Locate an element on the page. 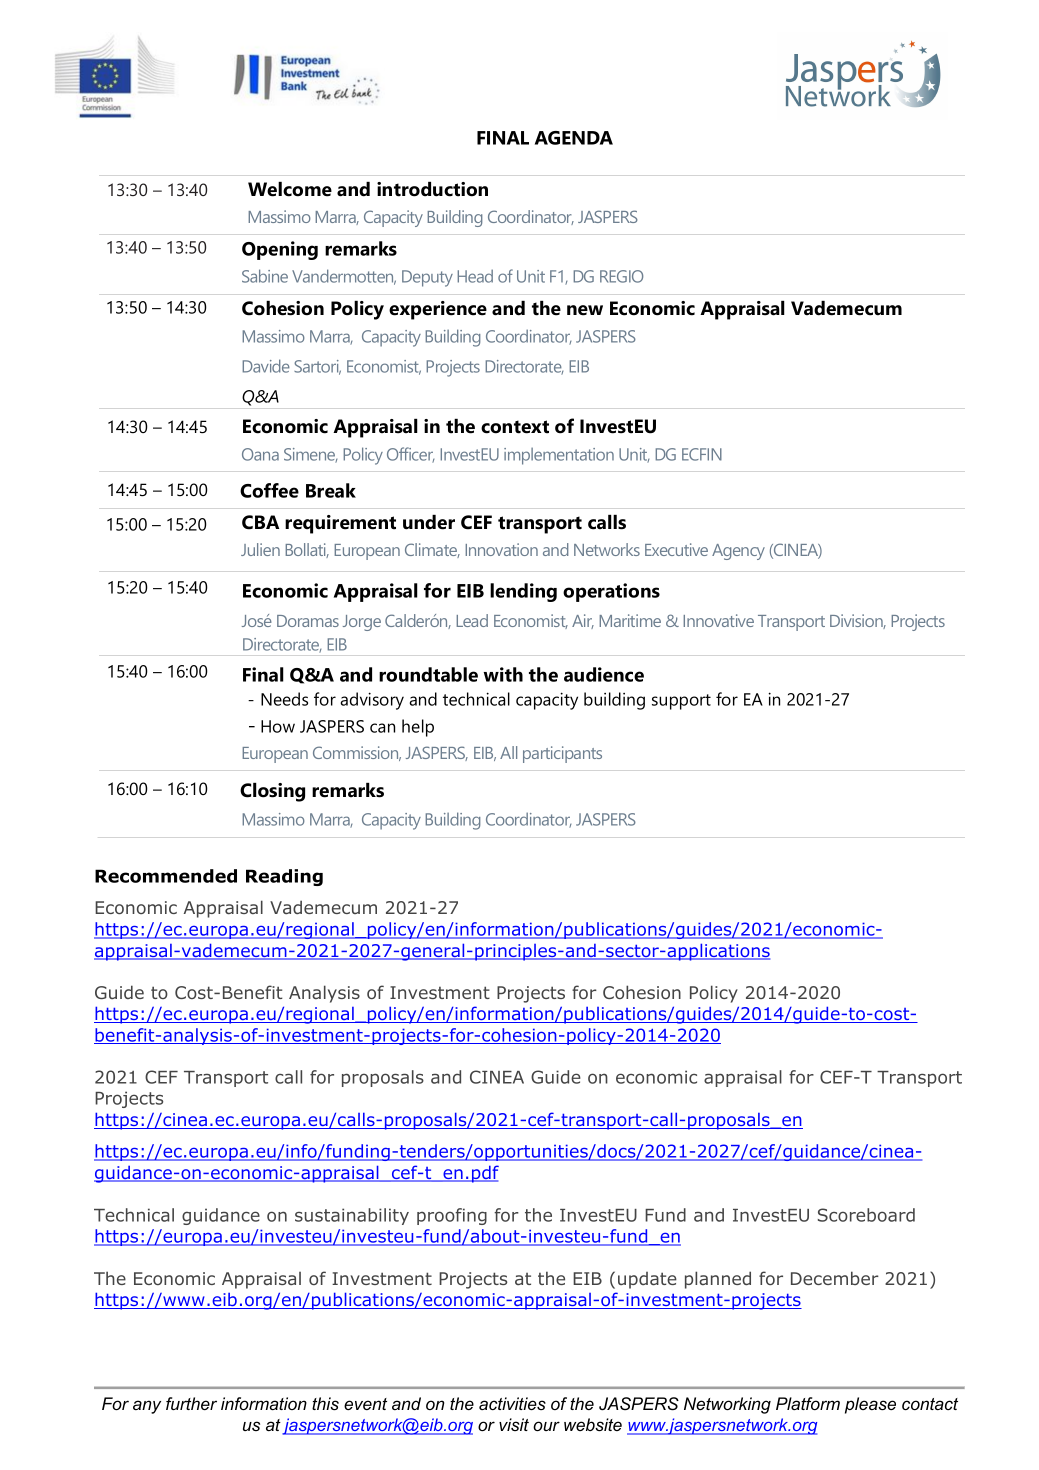  AGENDA is located at coordinates (574, 138).
